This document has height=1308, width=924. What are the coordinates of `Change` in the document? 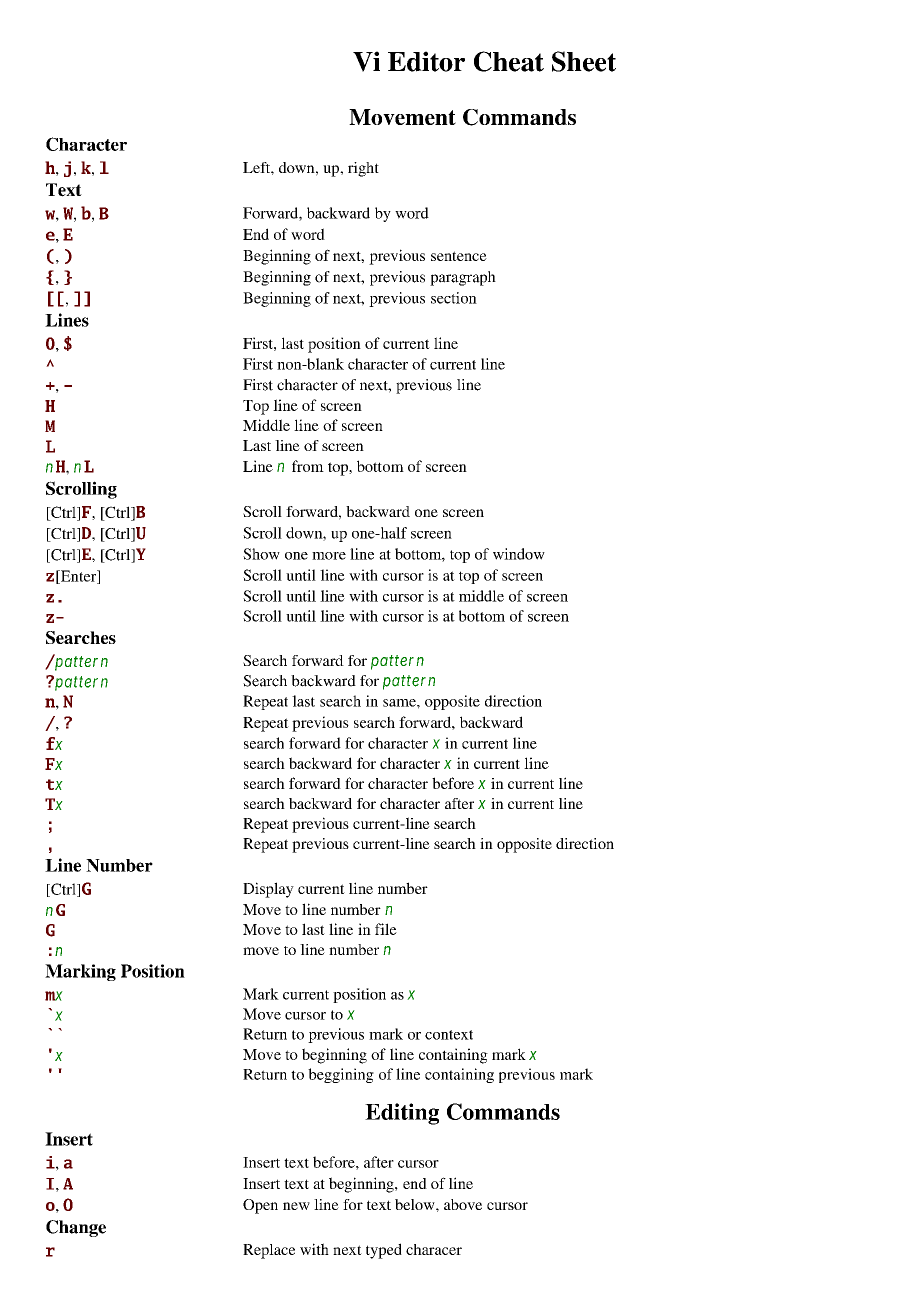 It's located at (76, 1228).
